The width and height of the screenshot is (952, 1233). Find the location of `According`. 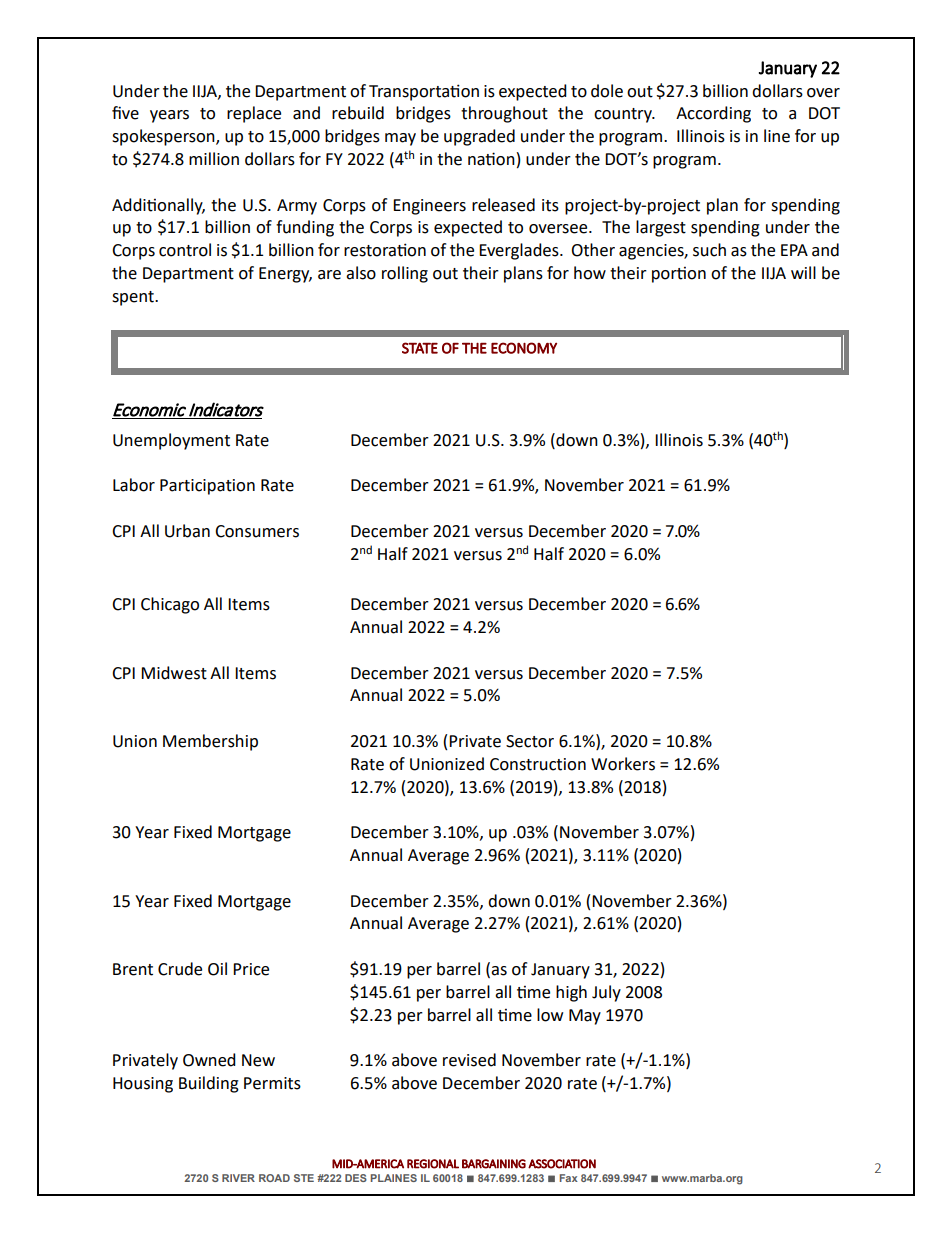

According is located at coordinates (713, 114).
